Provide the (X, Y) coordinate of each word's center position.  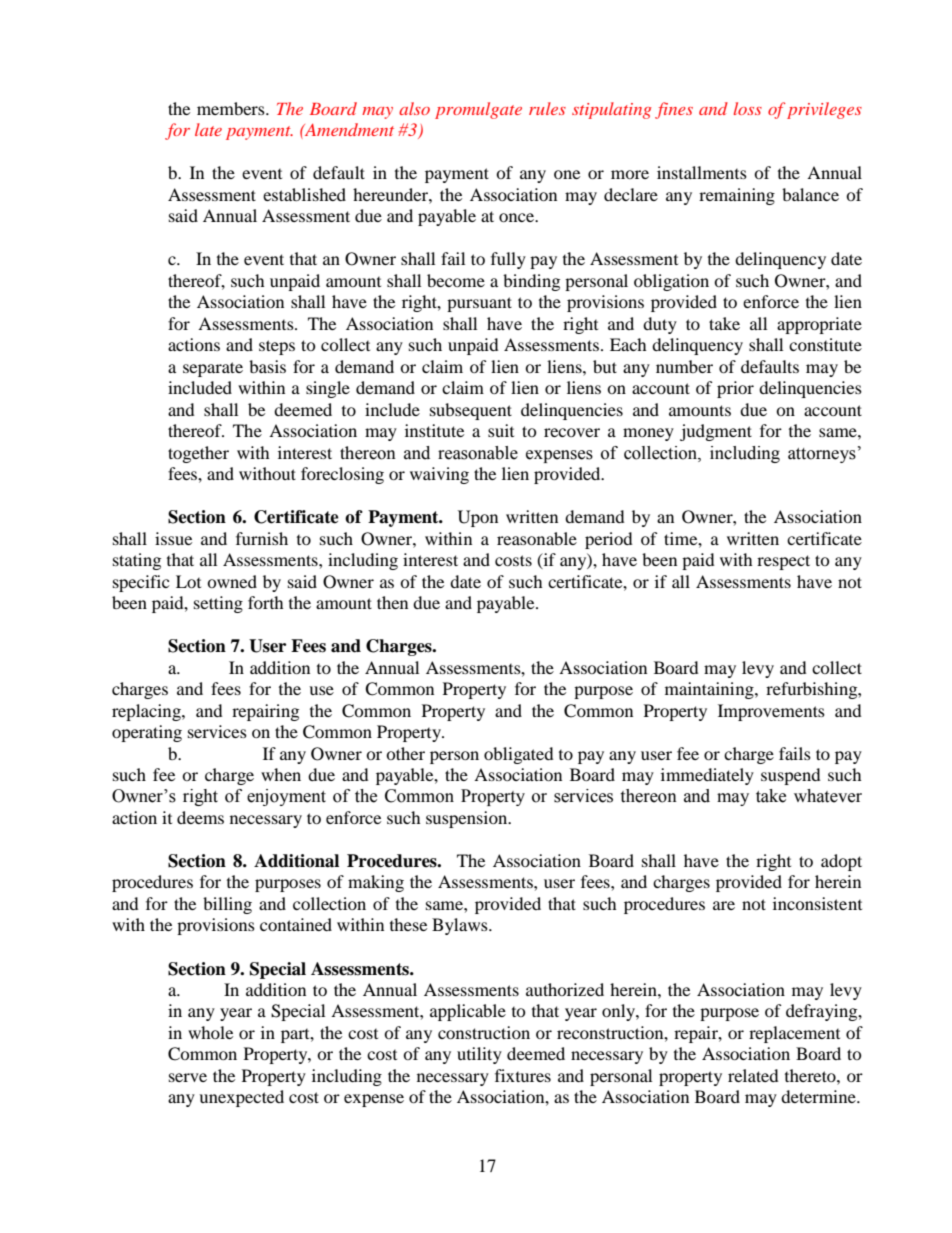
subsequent (471, 411)
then (392, 602)
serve (188, 1077)
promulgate (478, 110)
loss (748, 108)
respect (783, 562)
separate (213, 369)
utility (479, 1055)
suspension (468, 819)
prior (735, 389)
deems (200, 817)
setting (218, 604)
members (232, 108)
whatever (828, 796)
